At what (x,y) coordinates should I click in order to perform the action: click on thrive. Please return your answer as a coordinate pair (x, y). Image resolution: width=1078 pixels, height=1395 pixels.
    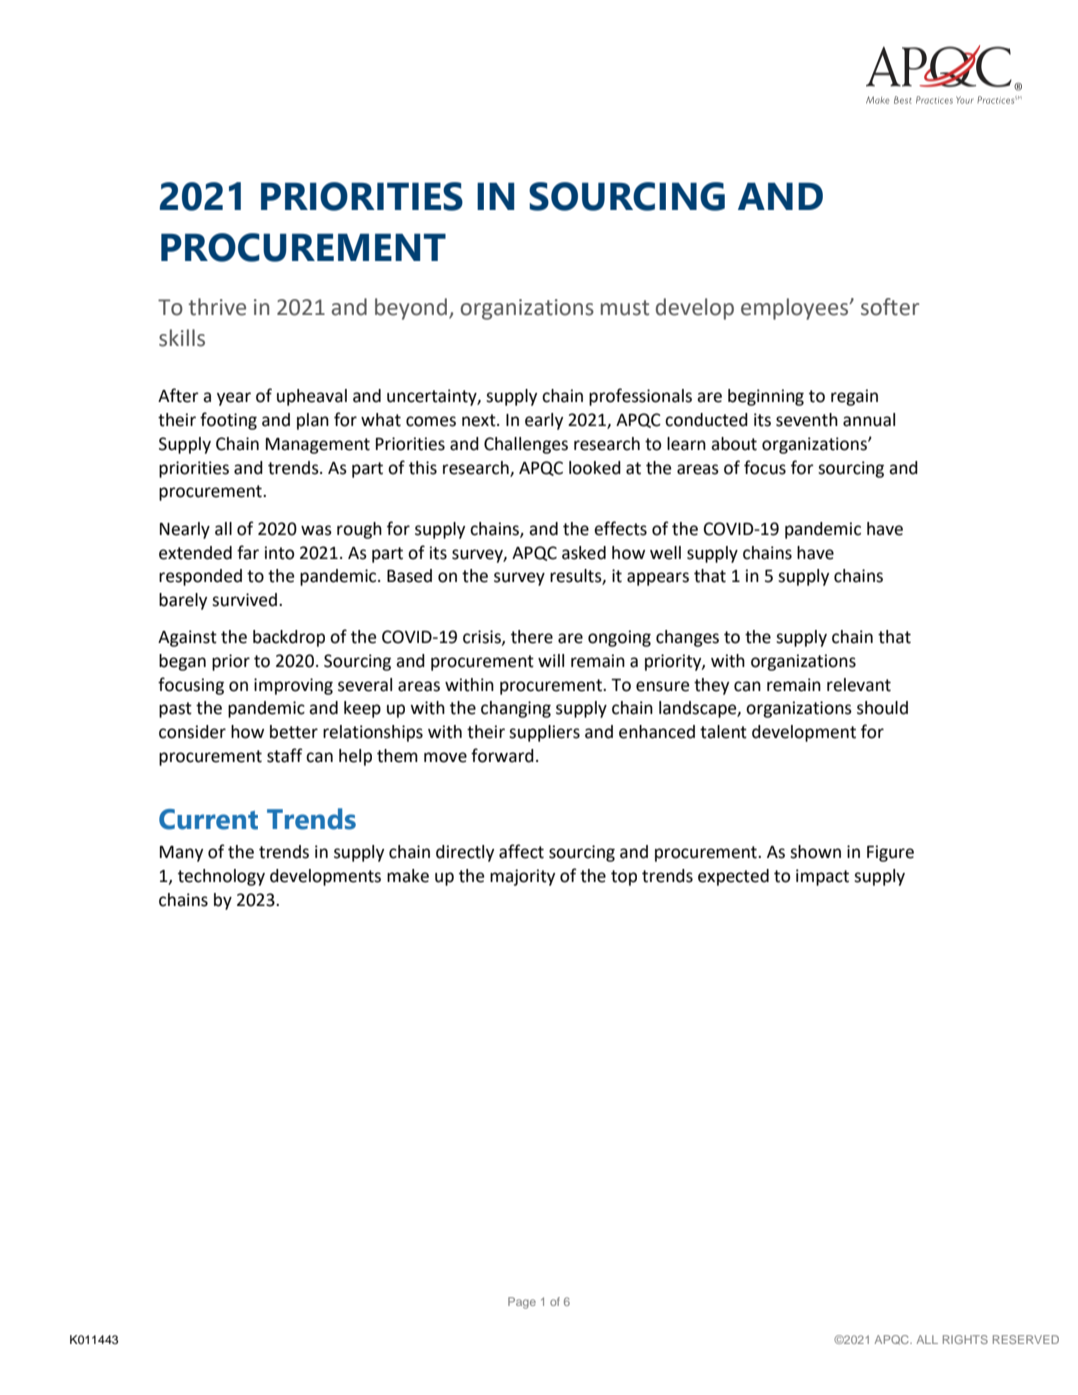
    Looking at the image, I should click on (217, 307).
